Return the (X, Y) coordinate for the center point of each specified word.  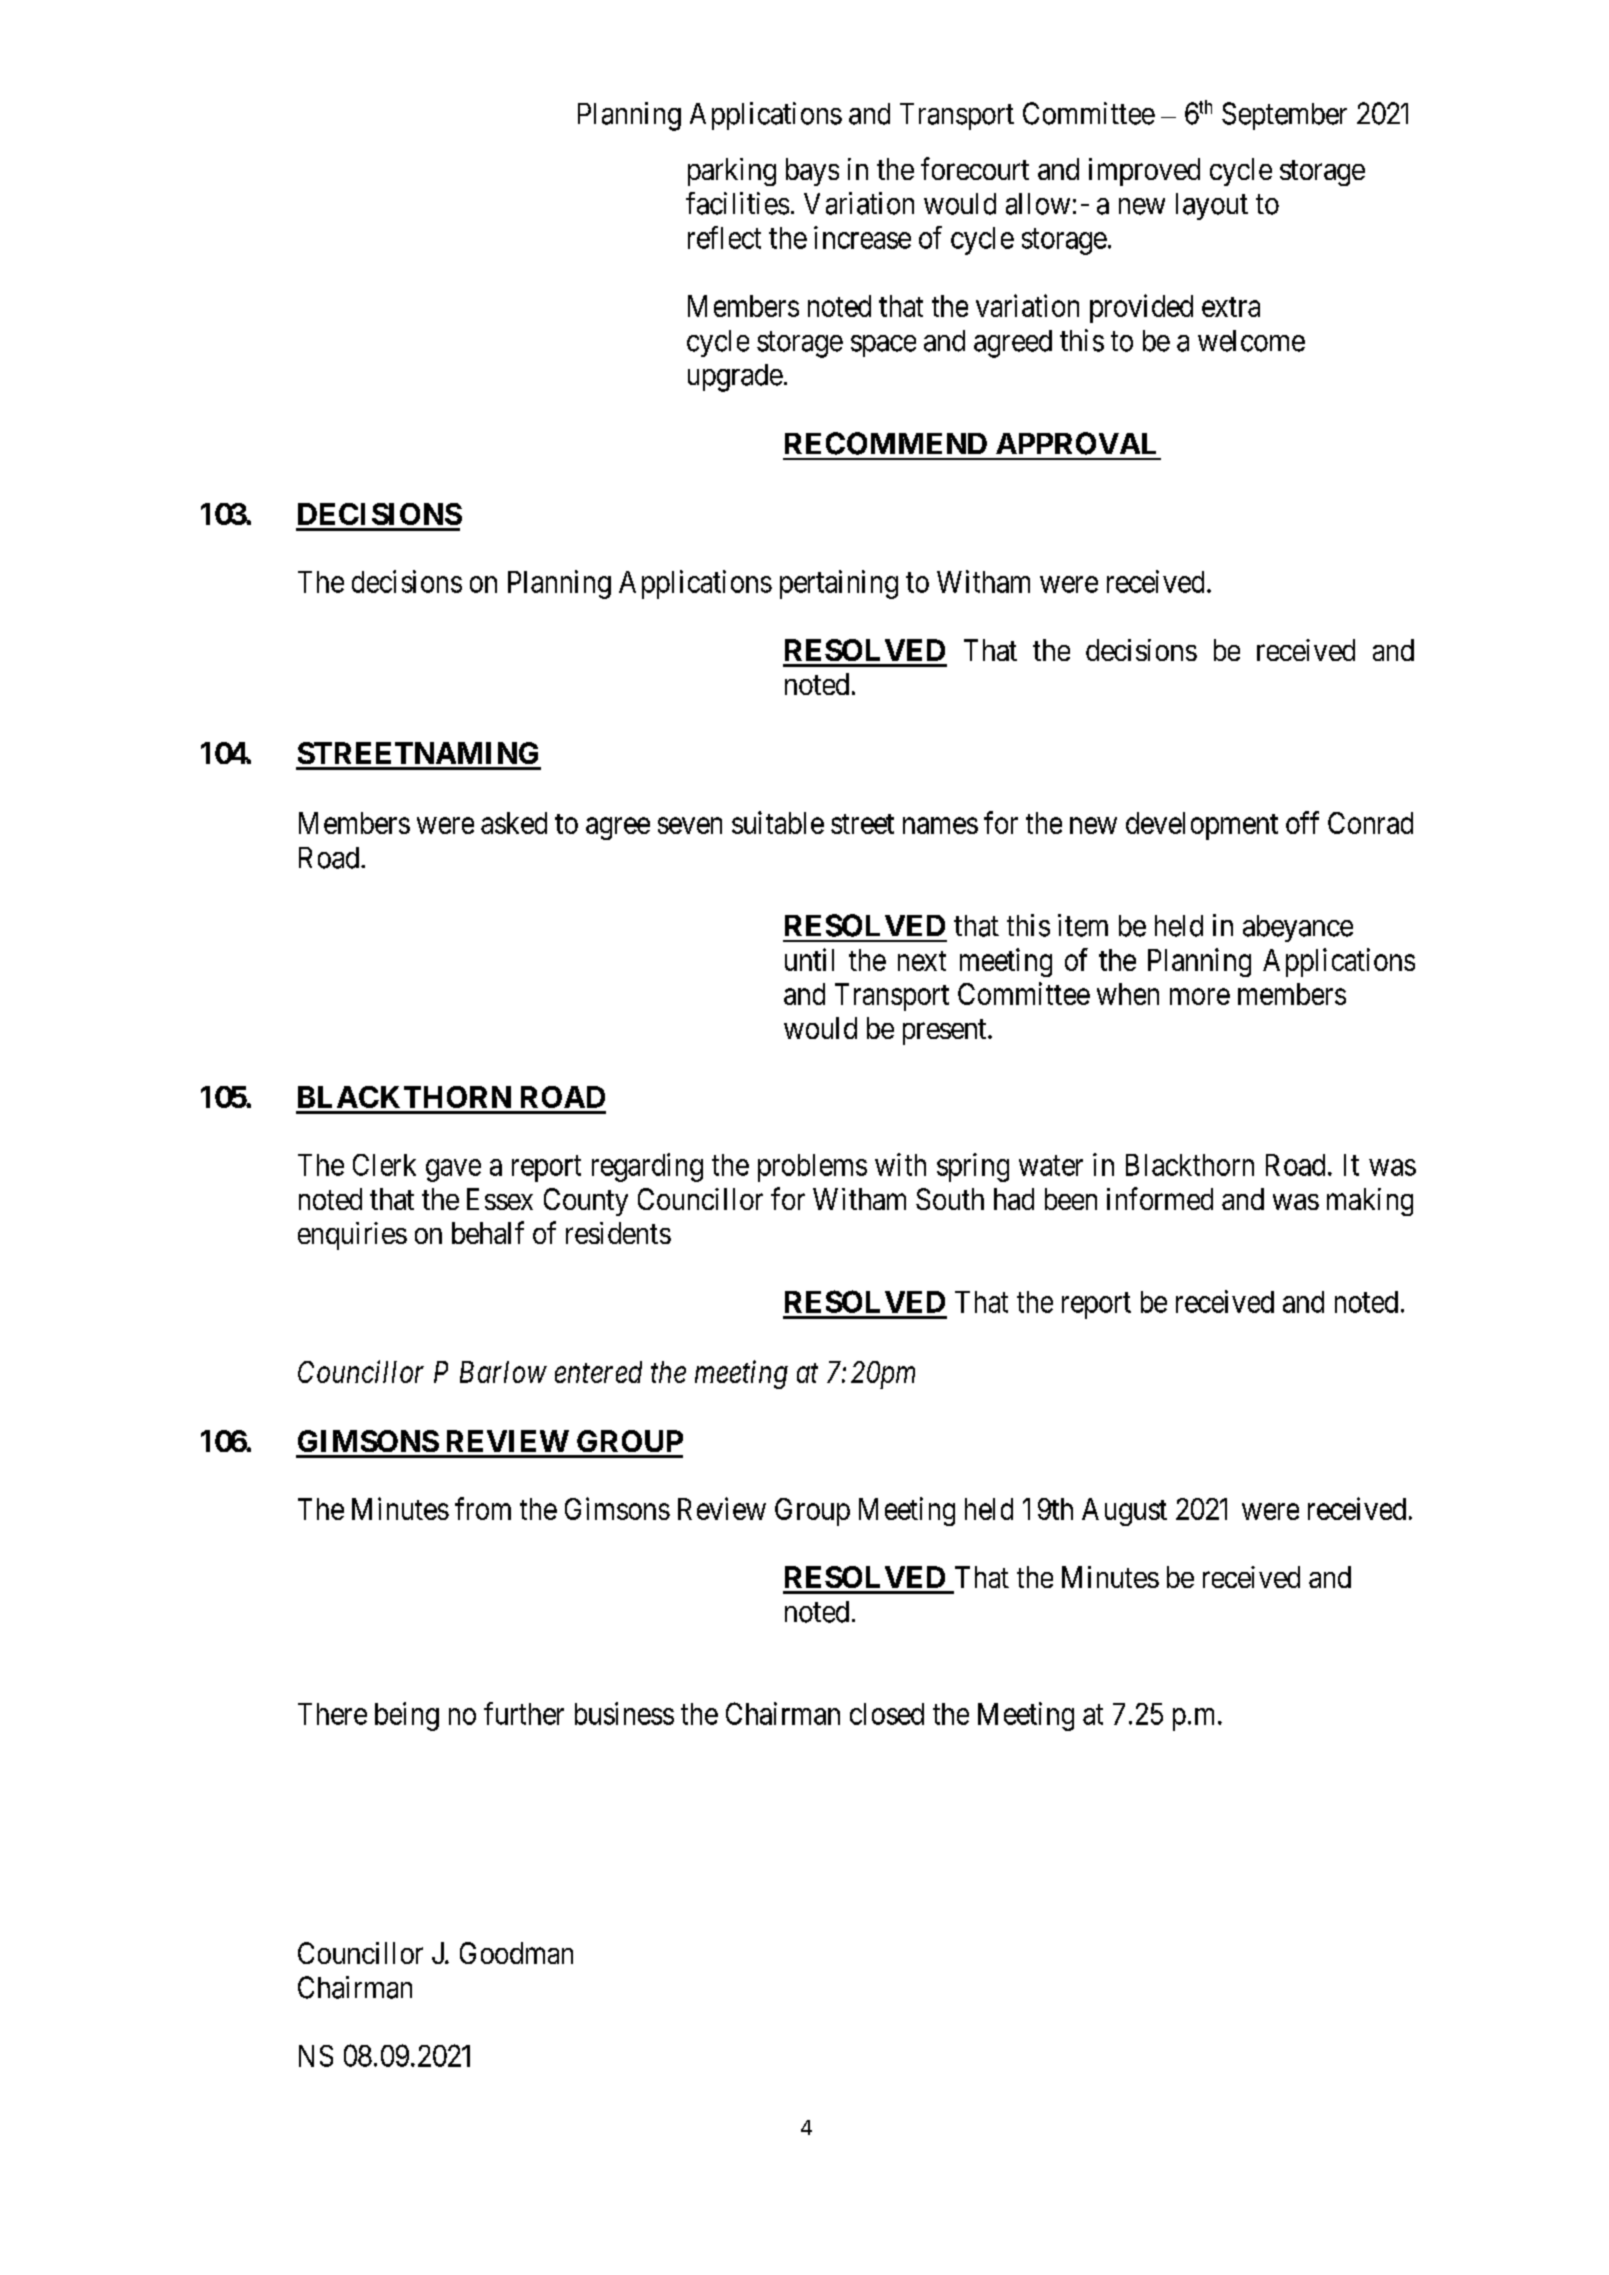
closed (887, 1714)
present (946, 1032)
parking (732, 172)
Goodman (516, 1953)
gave (453, 1170)
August (1124, 1512)
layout (1212, 206)
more (1200, 996)
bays (812, 172)
